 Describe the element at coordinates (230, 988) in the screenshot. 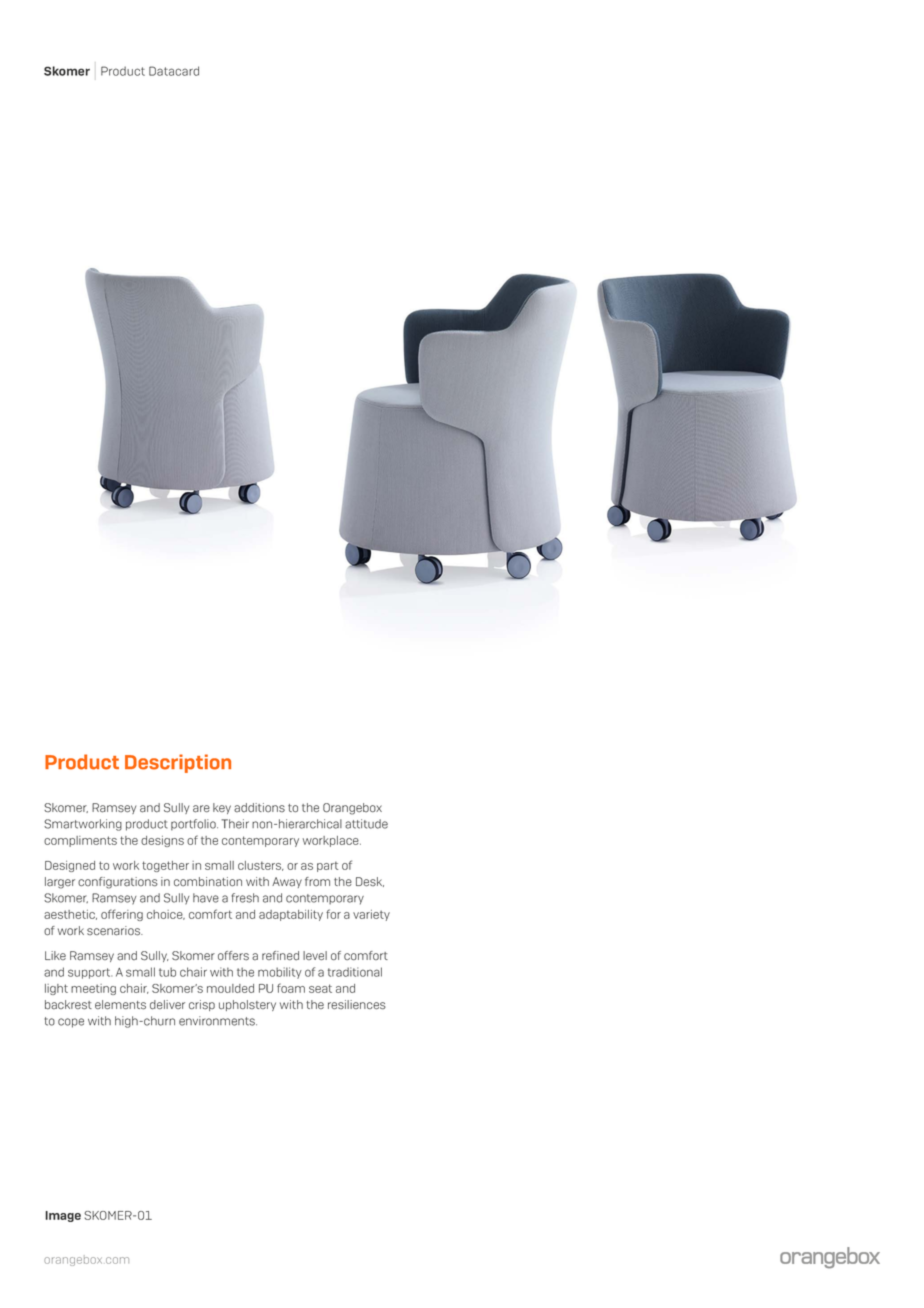

I see `moulded` at that location.
